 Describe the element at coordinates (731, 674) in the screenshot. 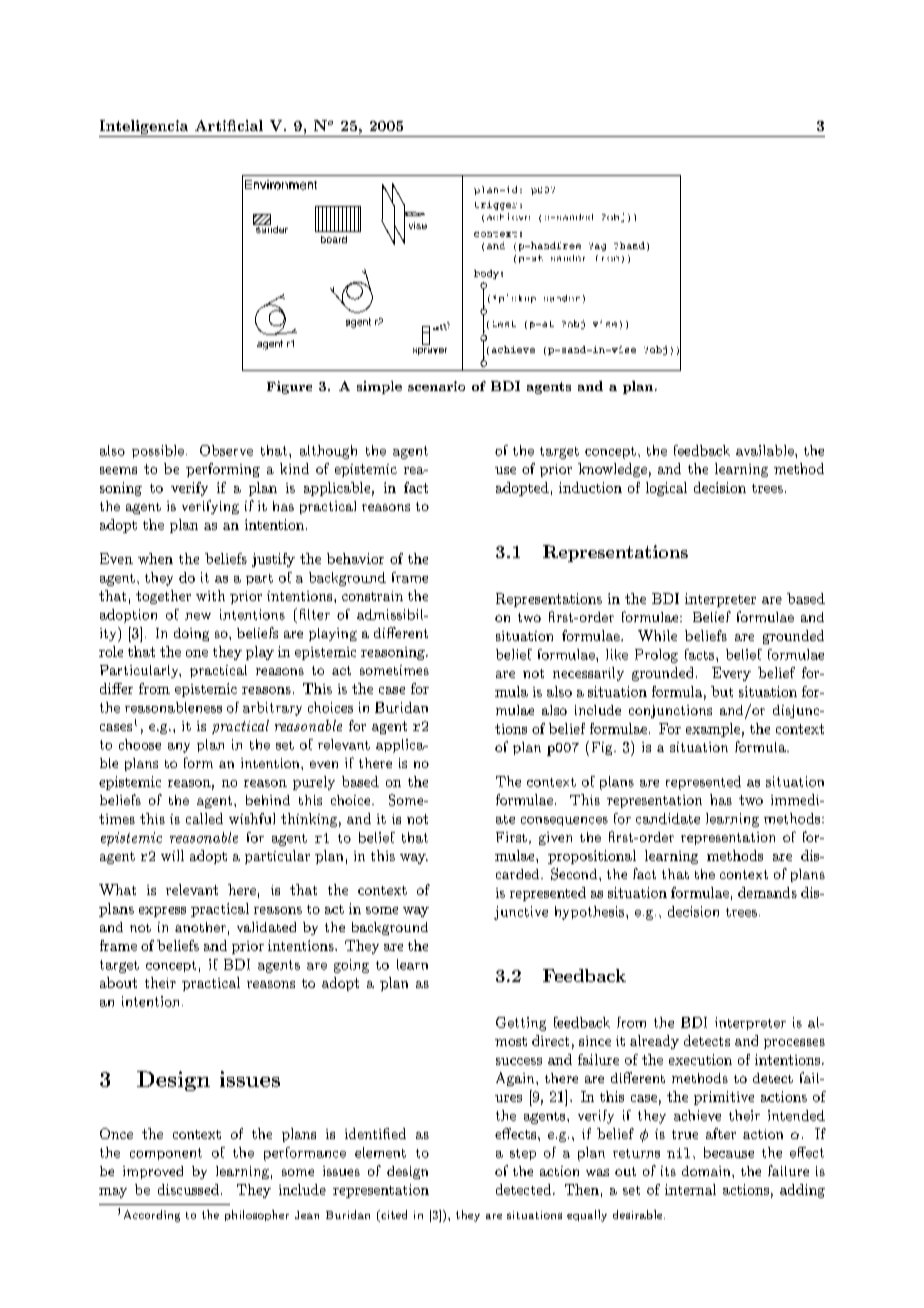

I see `Every` at that location.
